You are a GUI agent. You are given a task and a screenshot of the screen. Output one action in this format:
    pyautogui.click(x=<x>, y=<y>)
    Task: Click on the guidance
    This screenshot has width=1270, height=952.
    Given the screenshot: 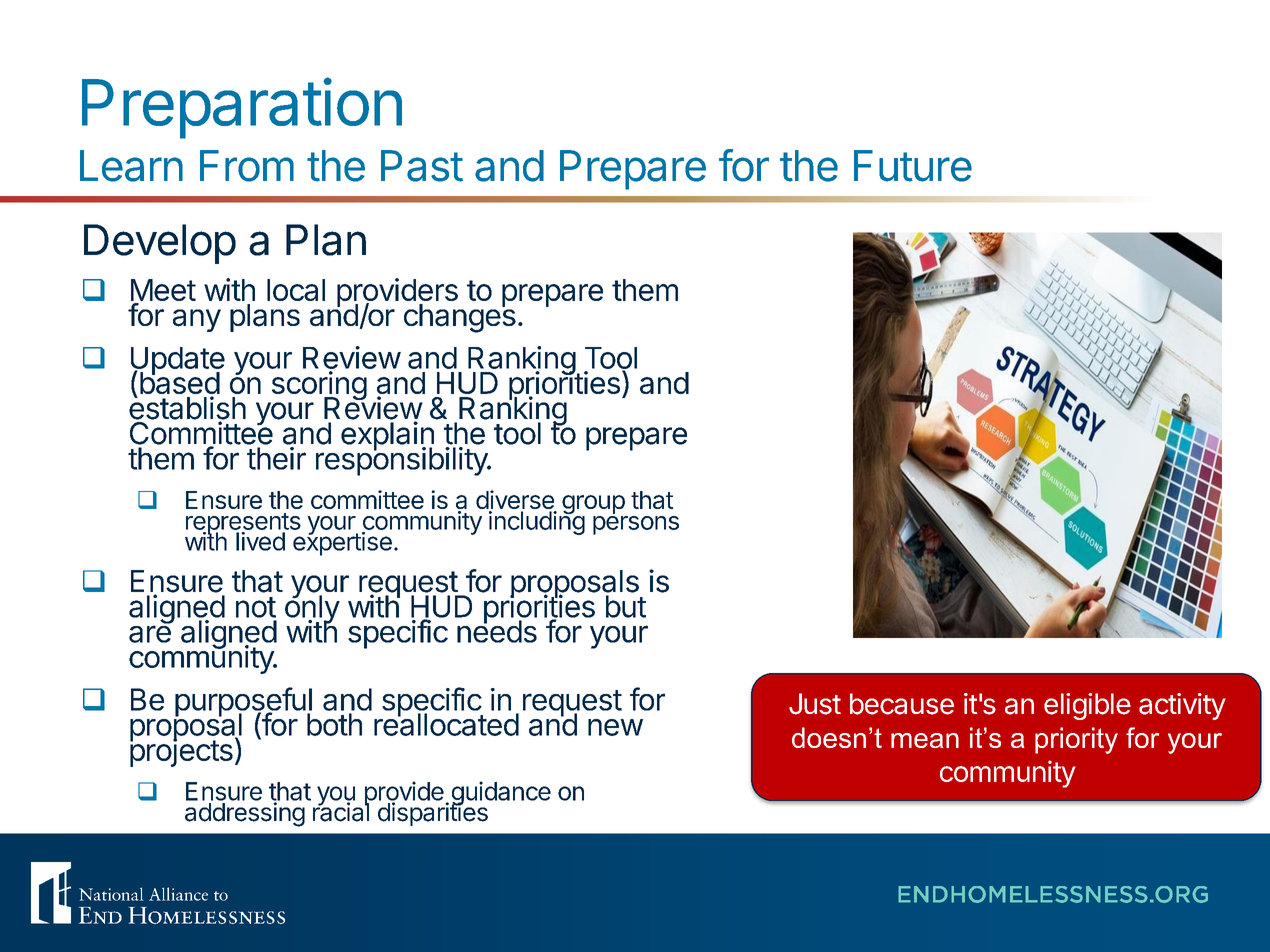 What is the action you would take?
    pyautogui.click(x=500, y=794)
